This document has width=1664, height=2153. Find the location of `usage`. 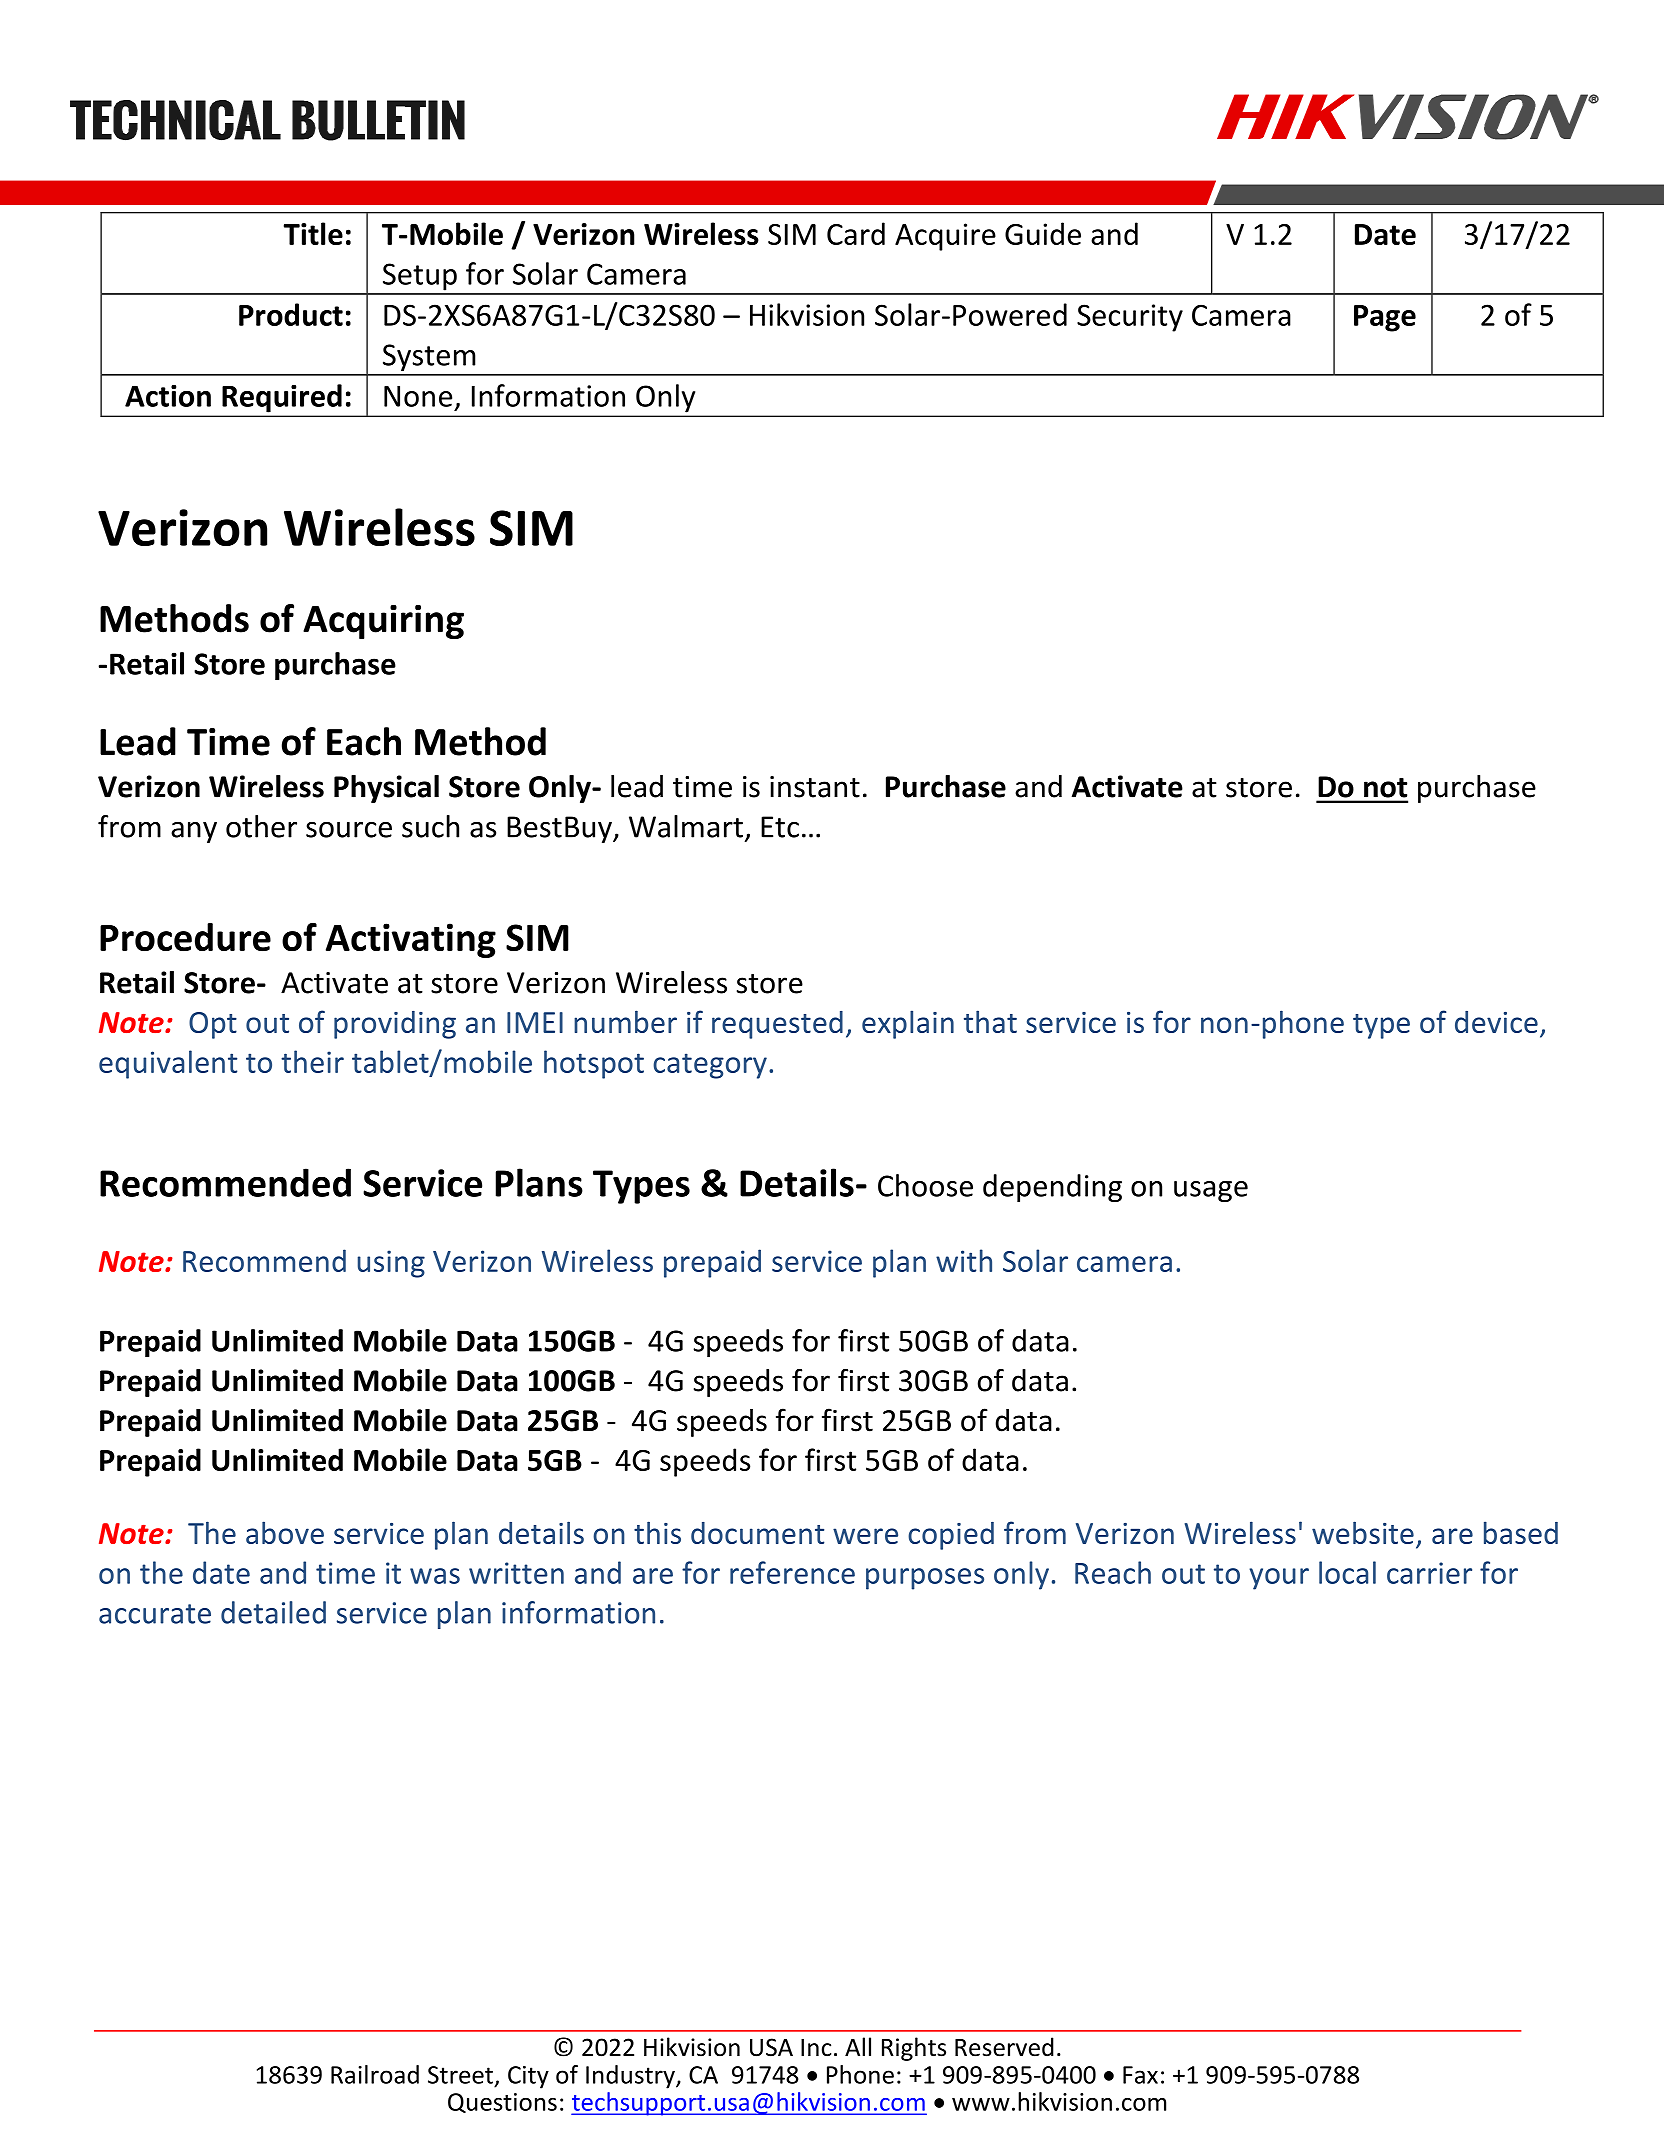

usage is located at coordinates (1211, 1191).
